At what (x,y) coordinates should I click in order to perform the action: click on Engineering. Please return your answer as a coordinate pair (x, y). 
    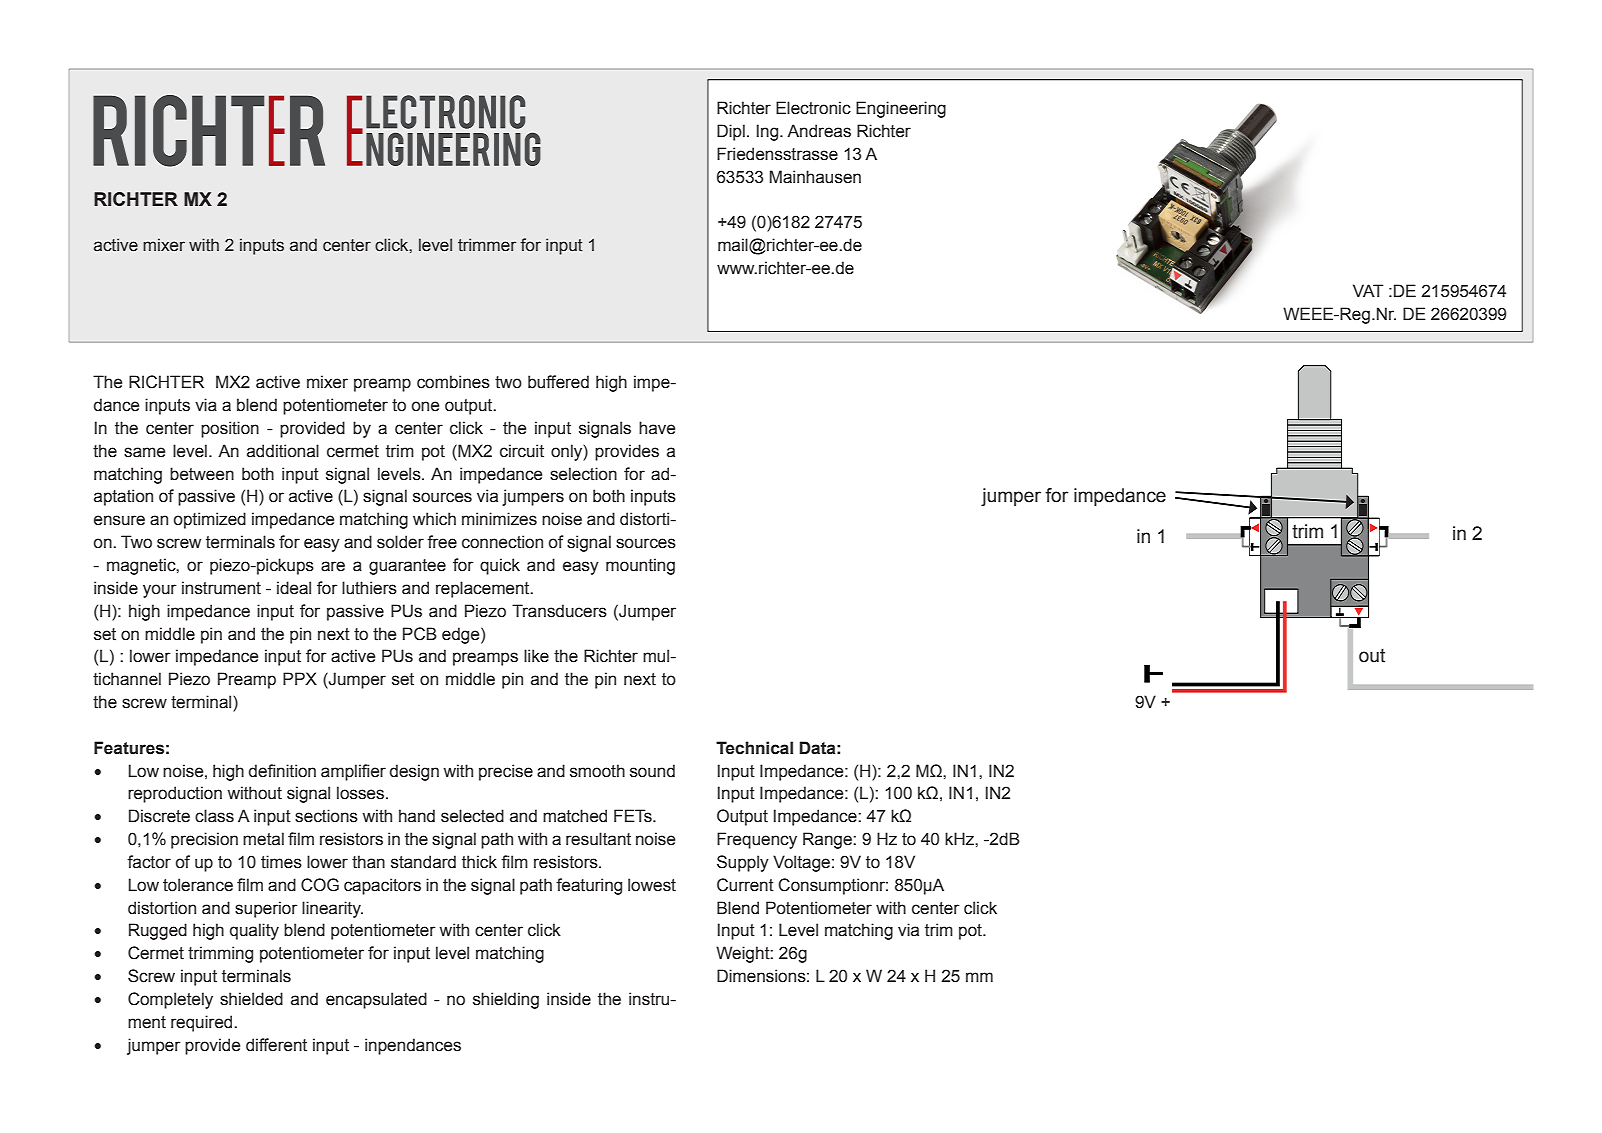
    Looking at the image, I should click on (901, 109).
